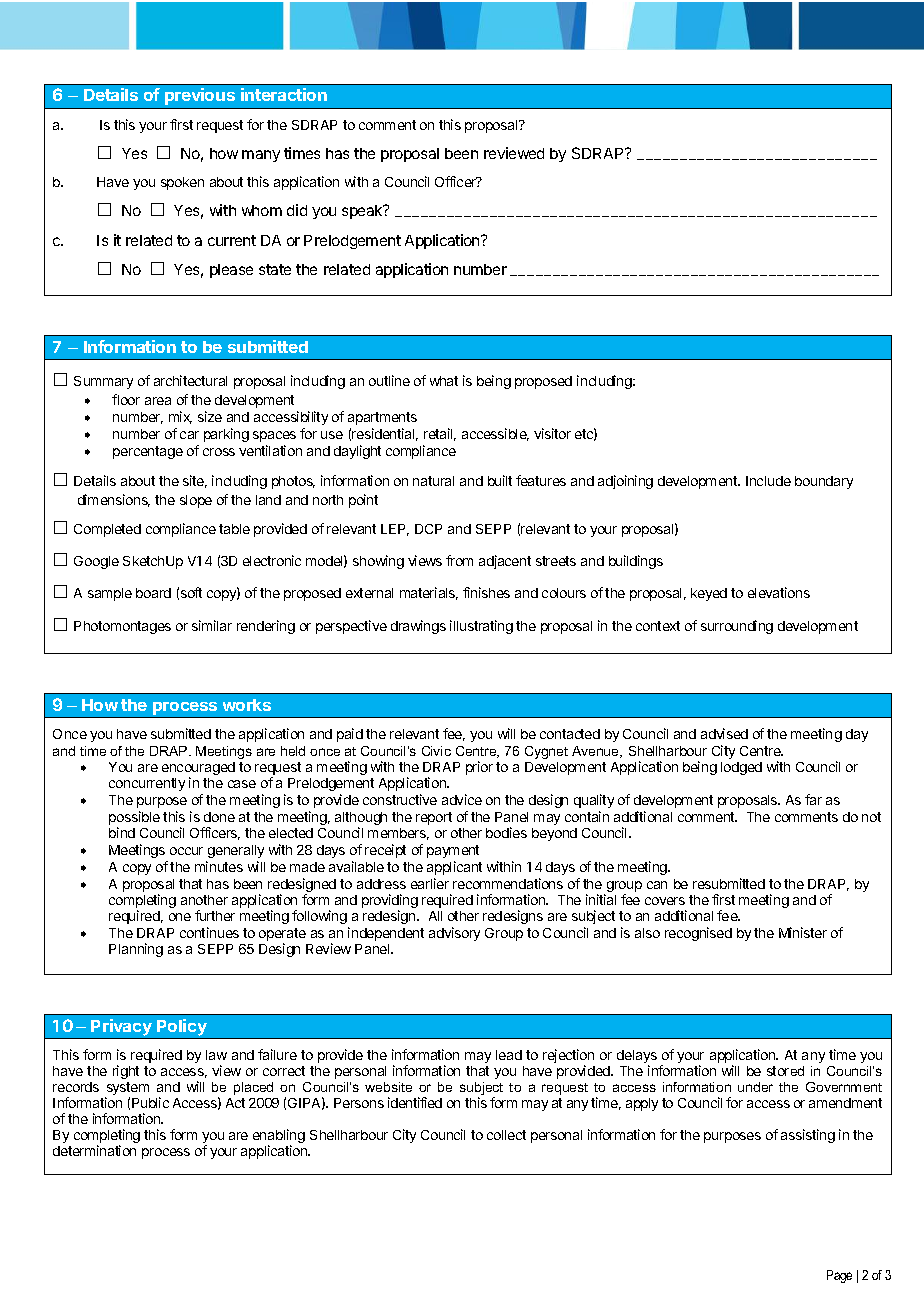 The width and height of the screenshot is (924, 1308). What do you see at coordinates (433, 481) in the screenshot?
I see `natural` at bounding box center [433, 481].
